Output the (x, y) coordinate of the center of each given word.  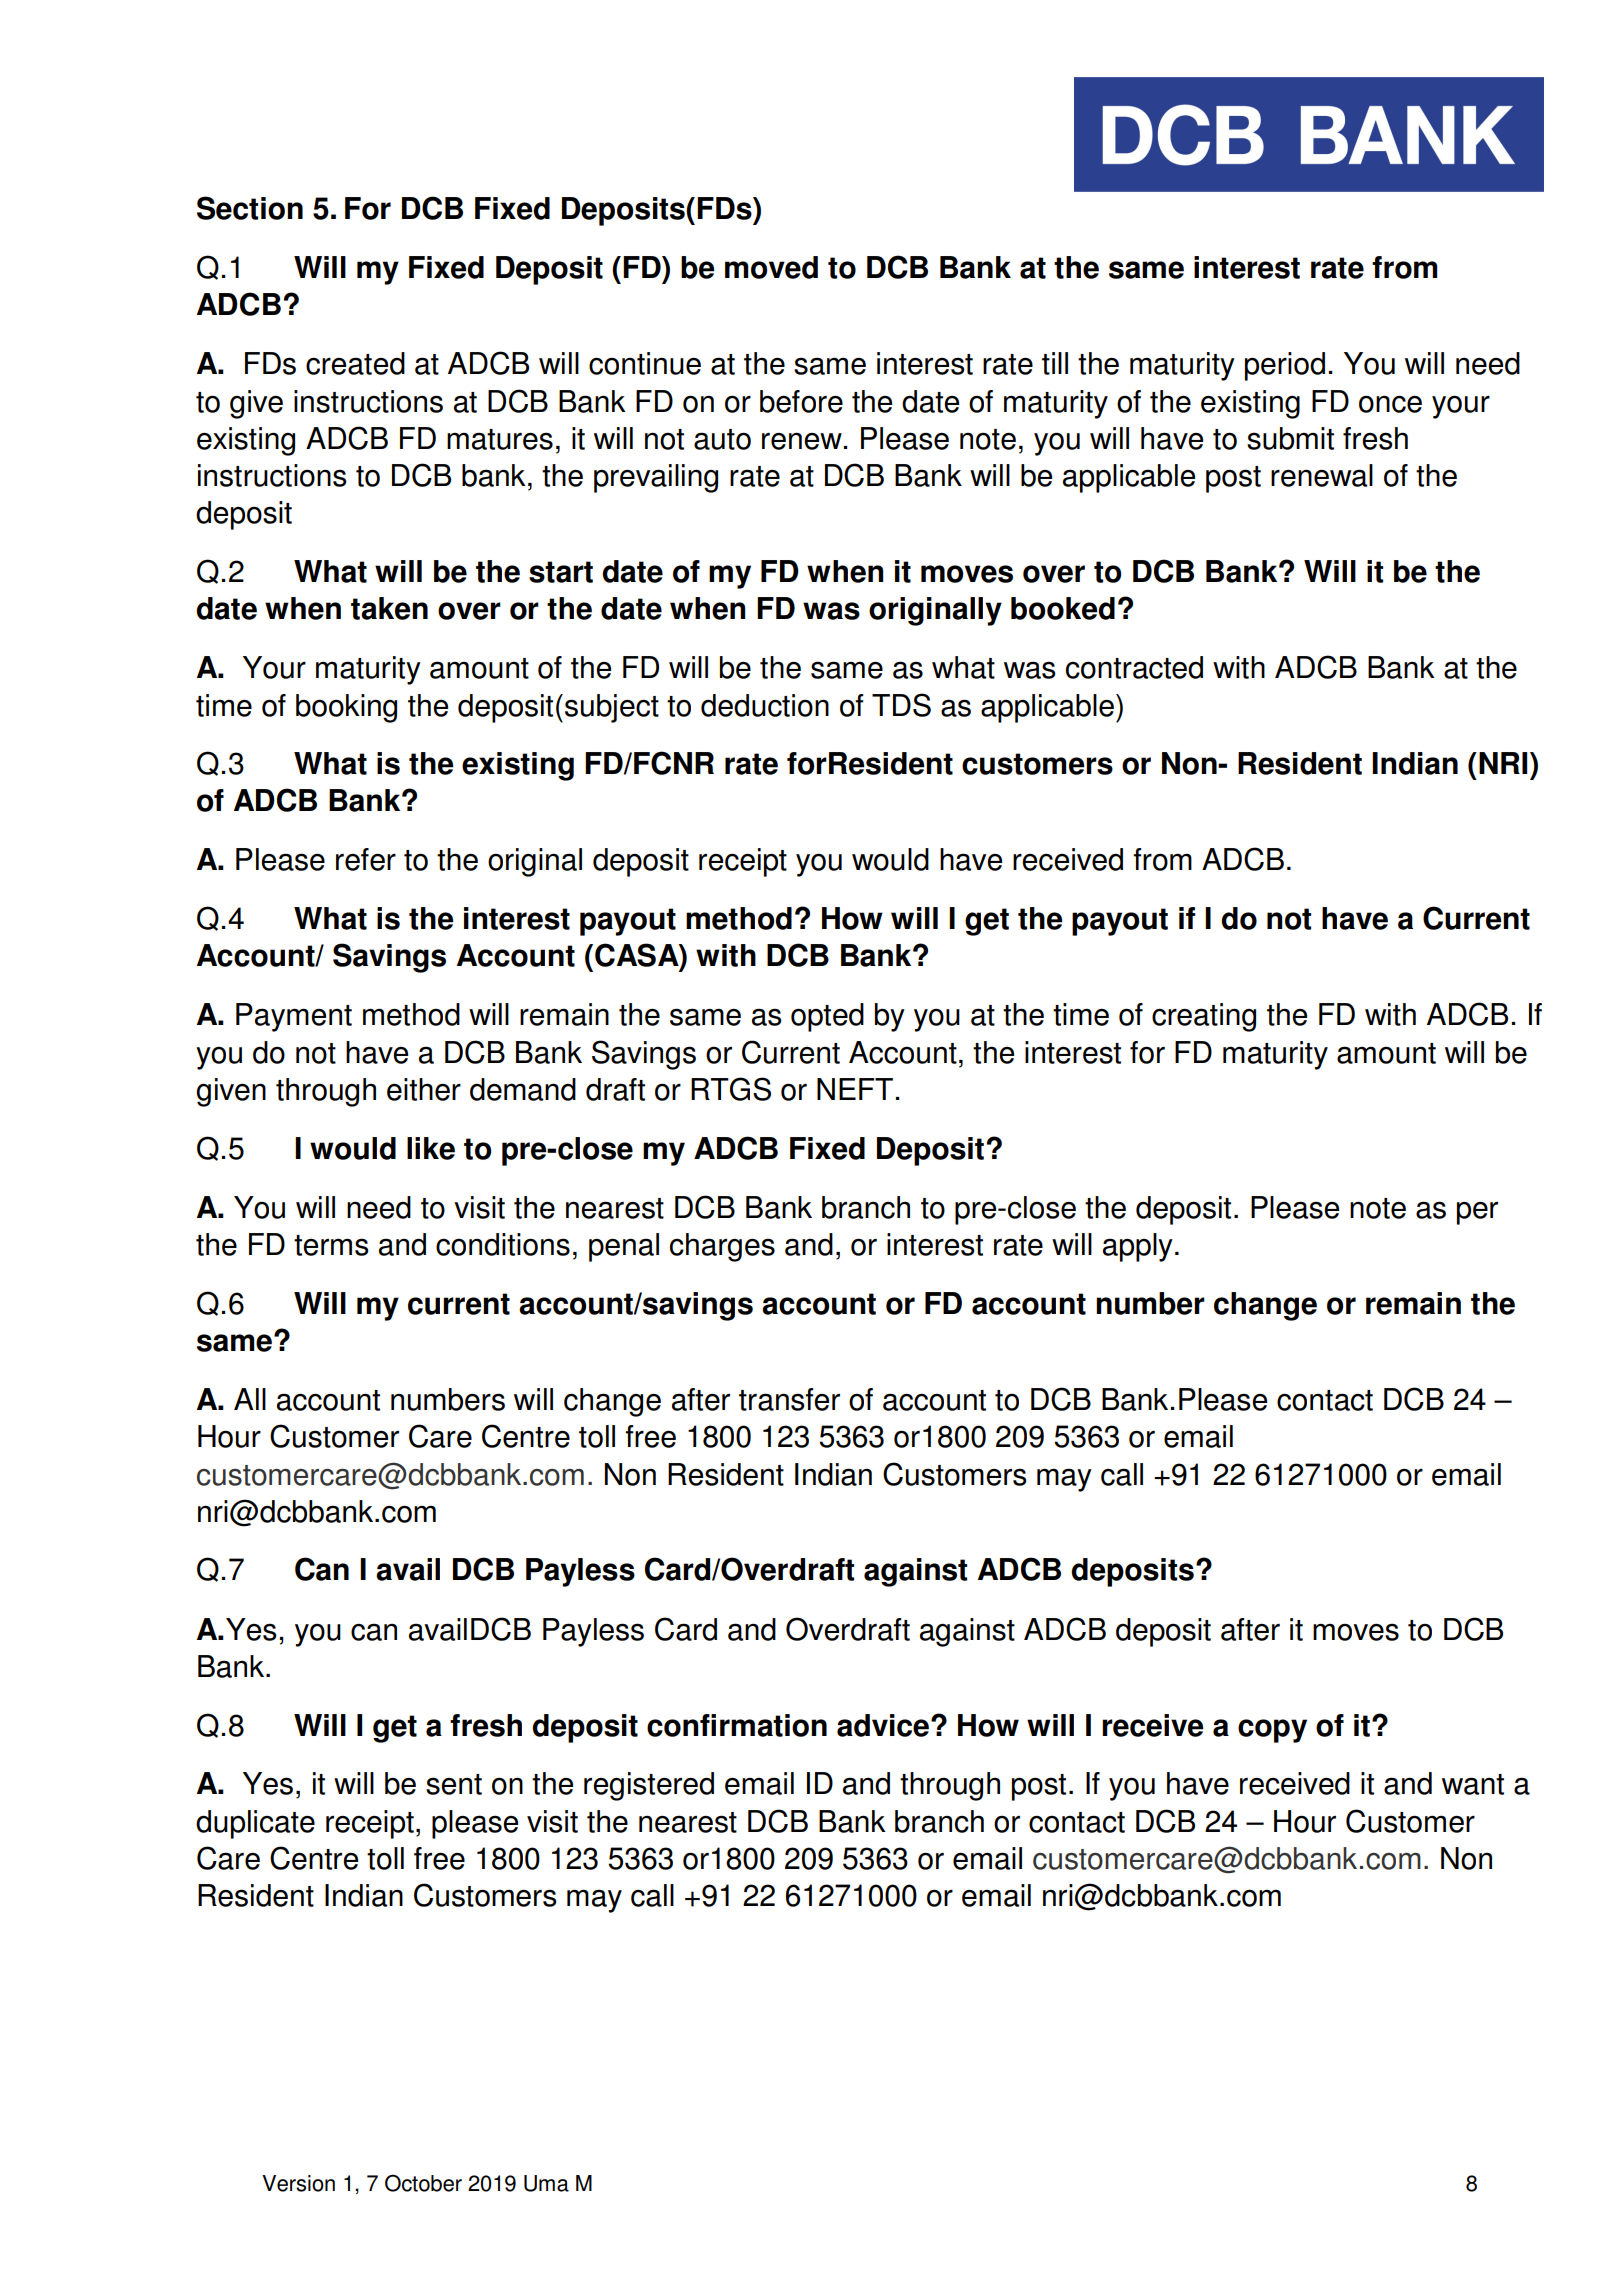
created (355, 363)
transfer (789, 1399)
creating (1204, 1017)
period (1285, 366)
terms (331, 1245)
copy (1272, 1731)
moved (771, 267)
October (423, 2183)
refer (366, 859)
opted (827, 1017)
